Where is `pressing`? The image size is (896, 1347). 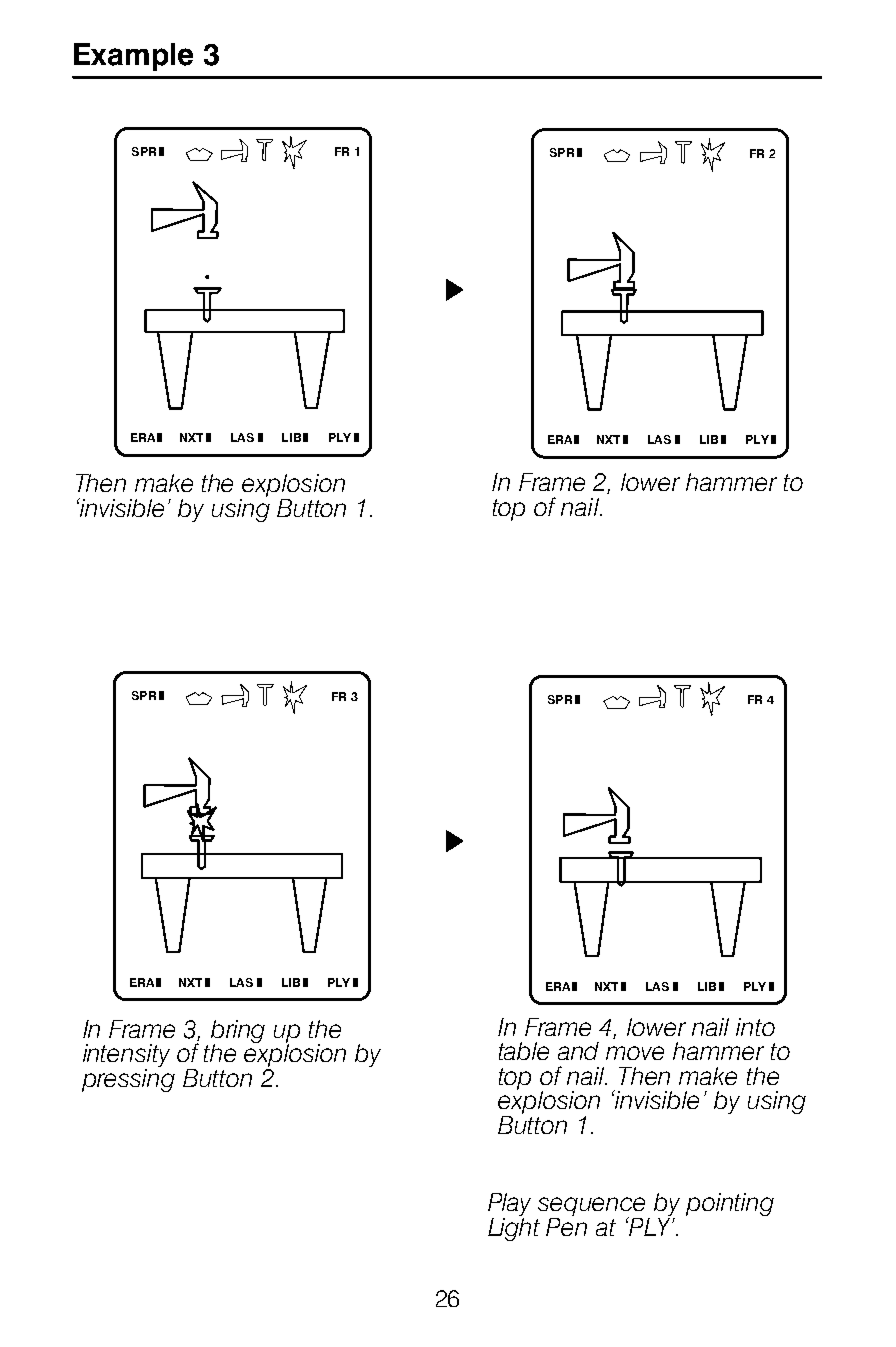 pressing is located at coordinates (128, 1079).
